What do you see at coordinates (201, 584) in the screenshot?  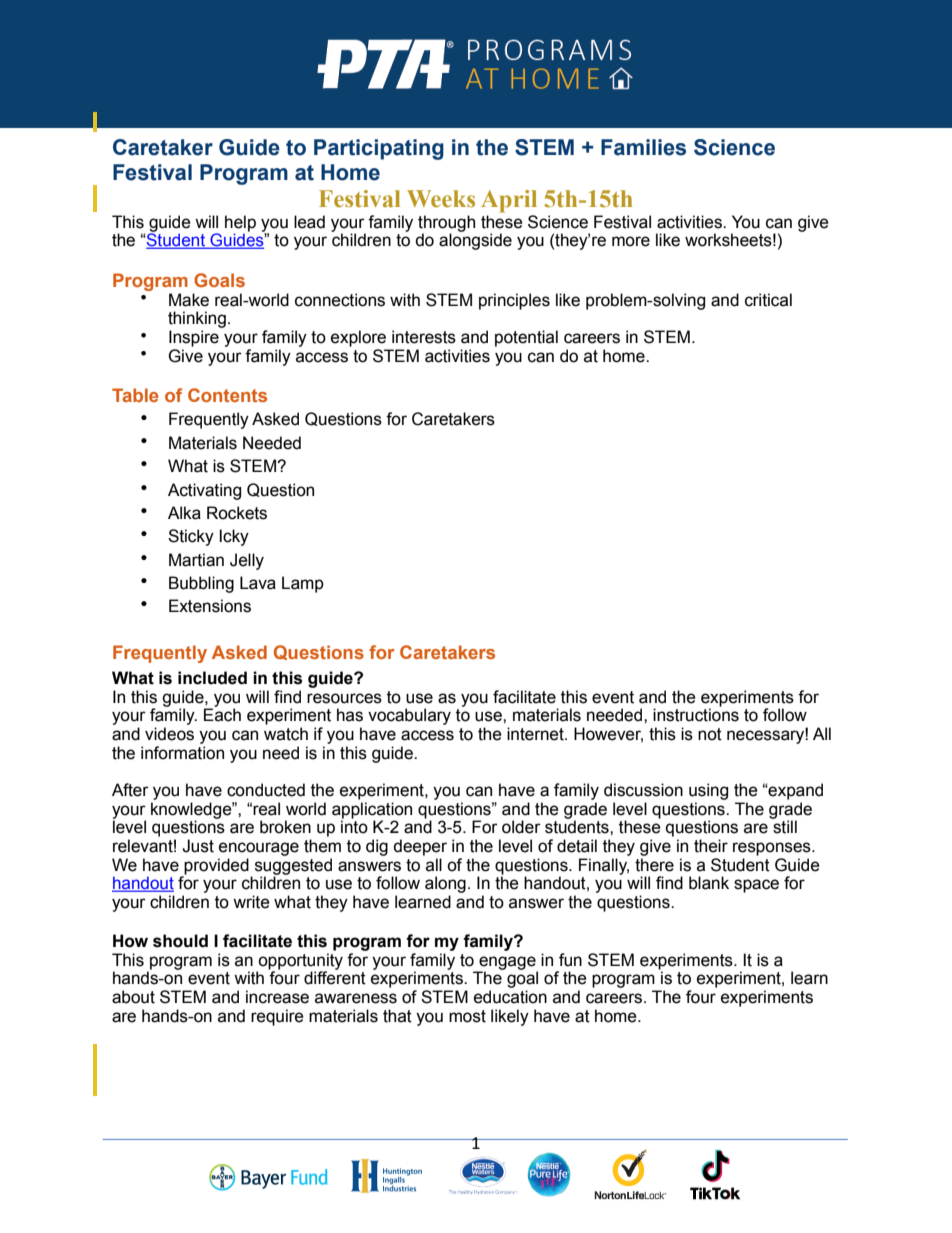 I see `Bubbling` at bounding box center [201, 584].
